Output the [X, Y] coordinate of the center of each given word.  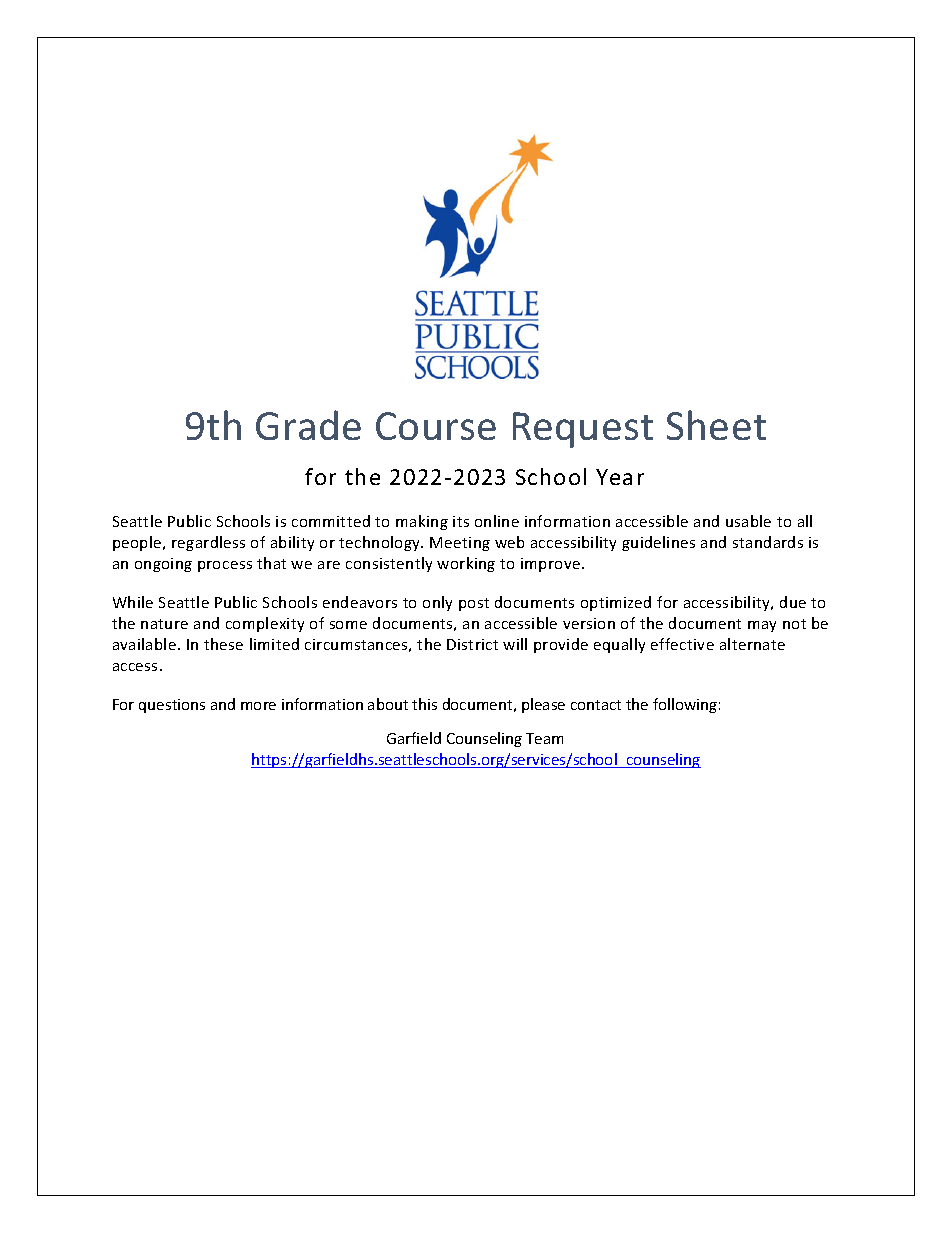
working [466, 564]
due [793, 602]
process [225, 566]
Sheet [716, 425]
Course [436, 426]
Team [544, 738]
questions [172, 706]
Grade [308, 425]
